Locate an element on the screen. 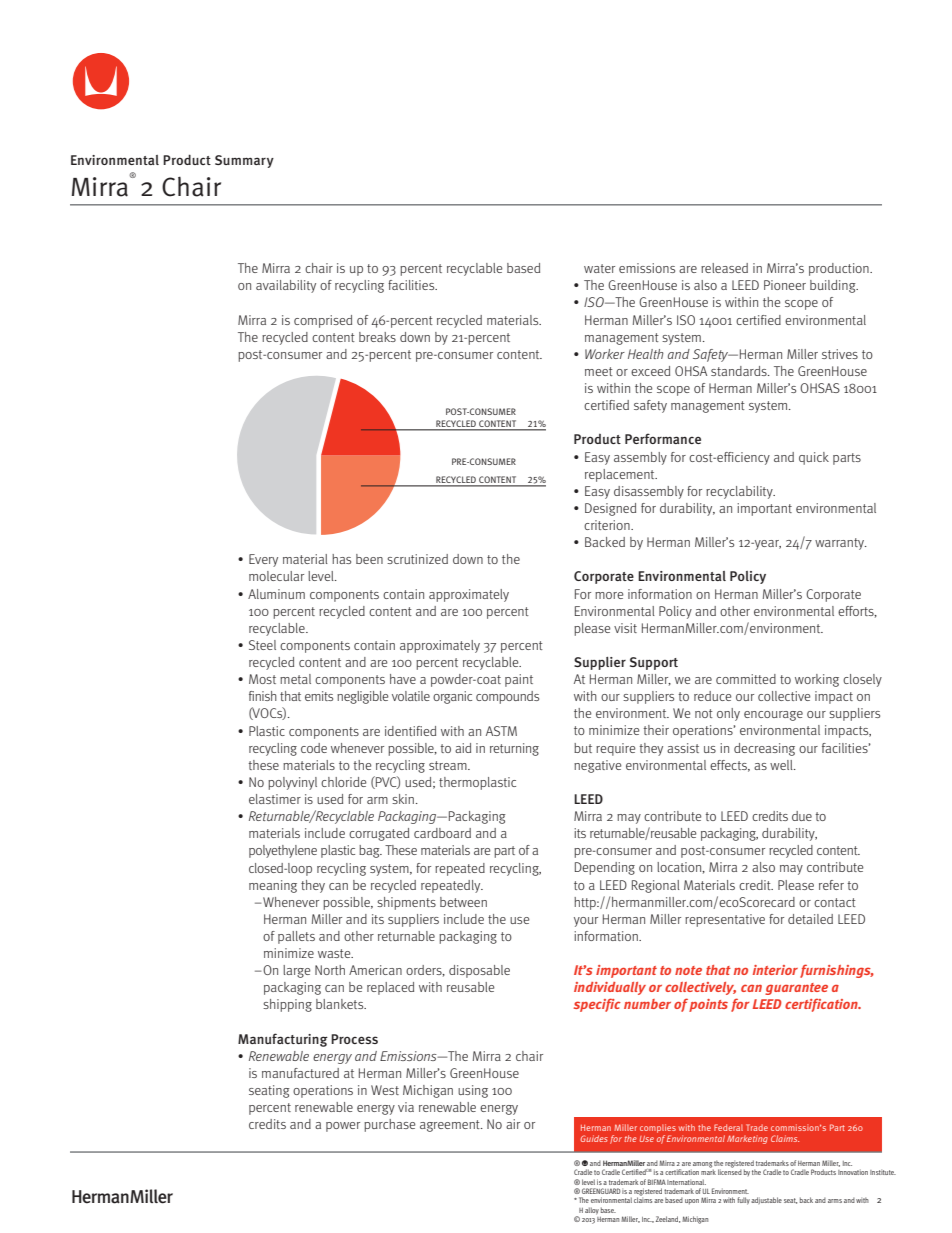 This screenshot has height=1233, width=952. quick is located at coordinates (814, 458).
